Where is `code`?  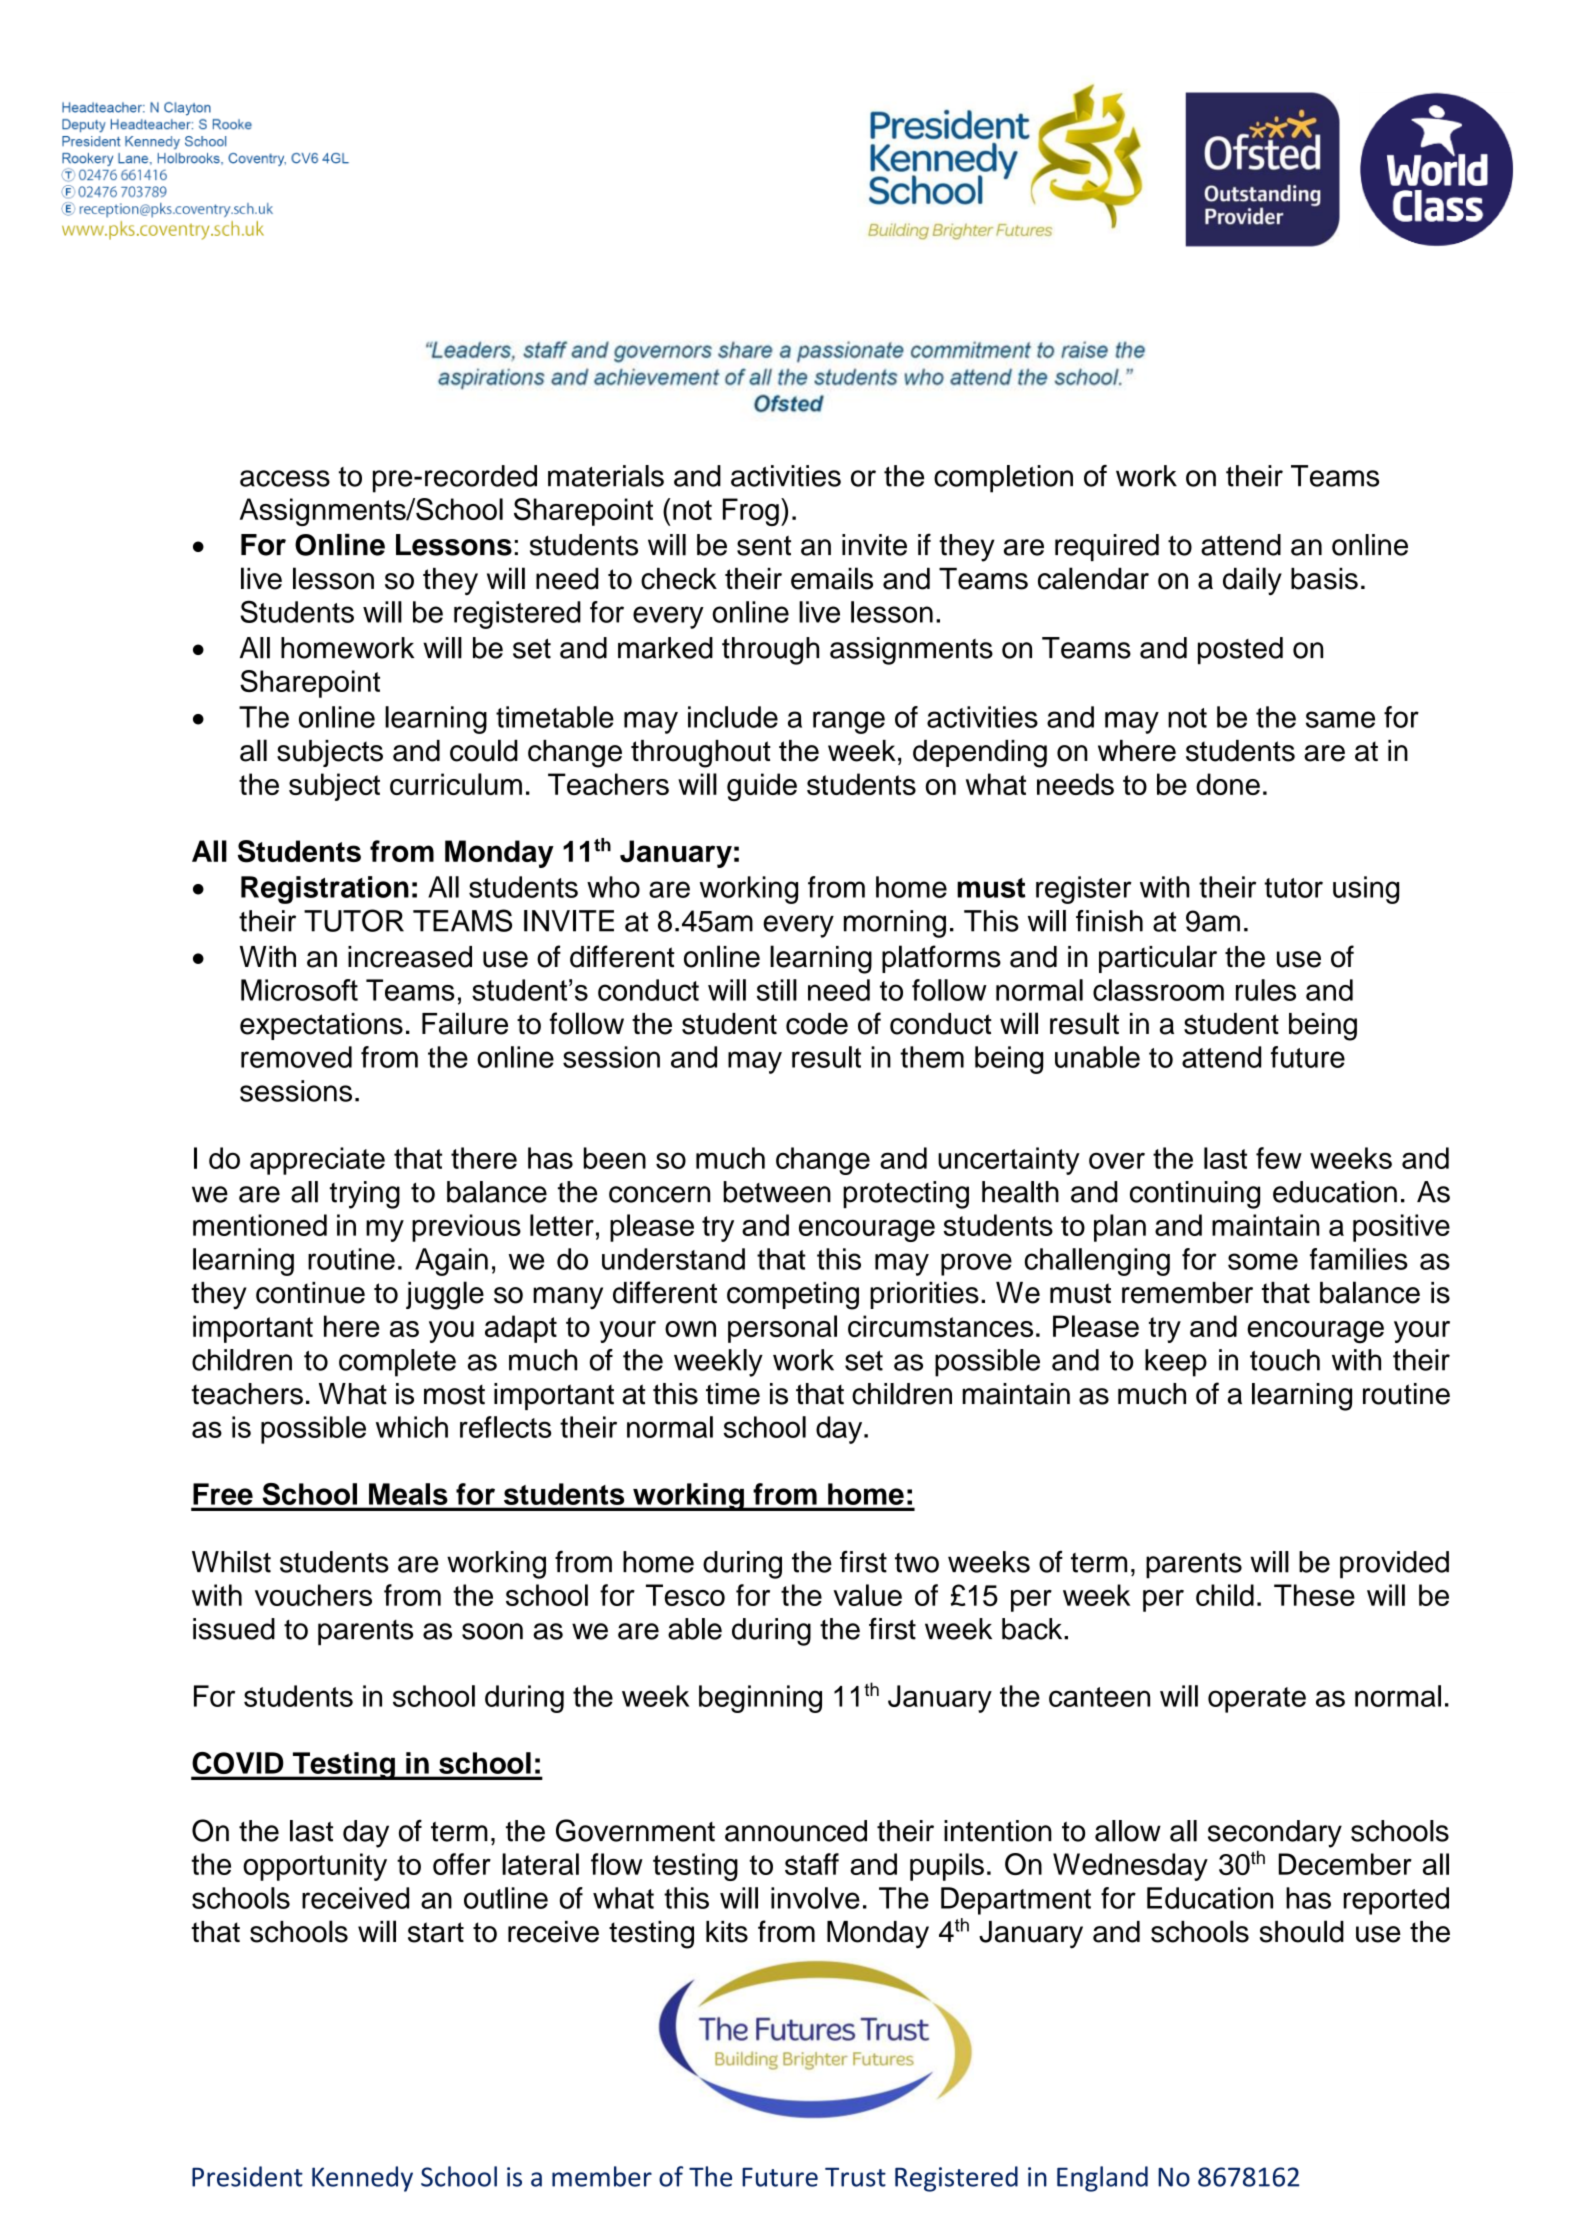 code is located at coordinates (817, 1024).
